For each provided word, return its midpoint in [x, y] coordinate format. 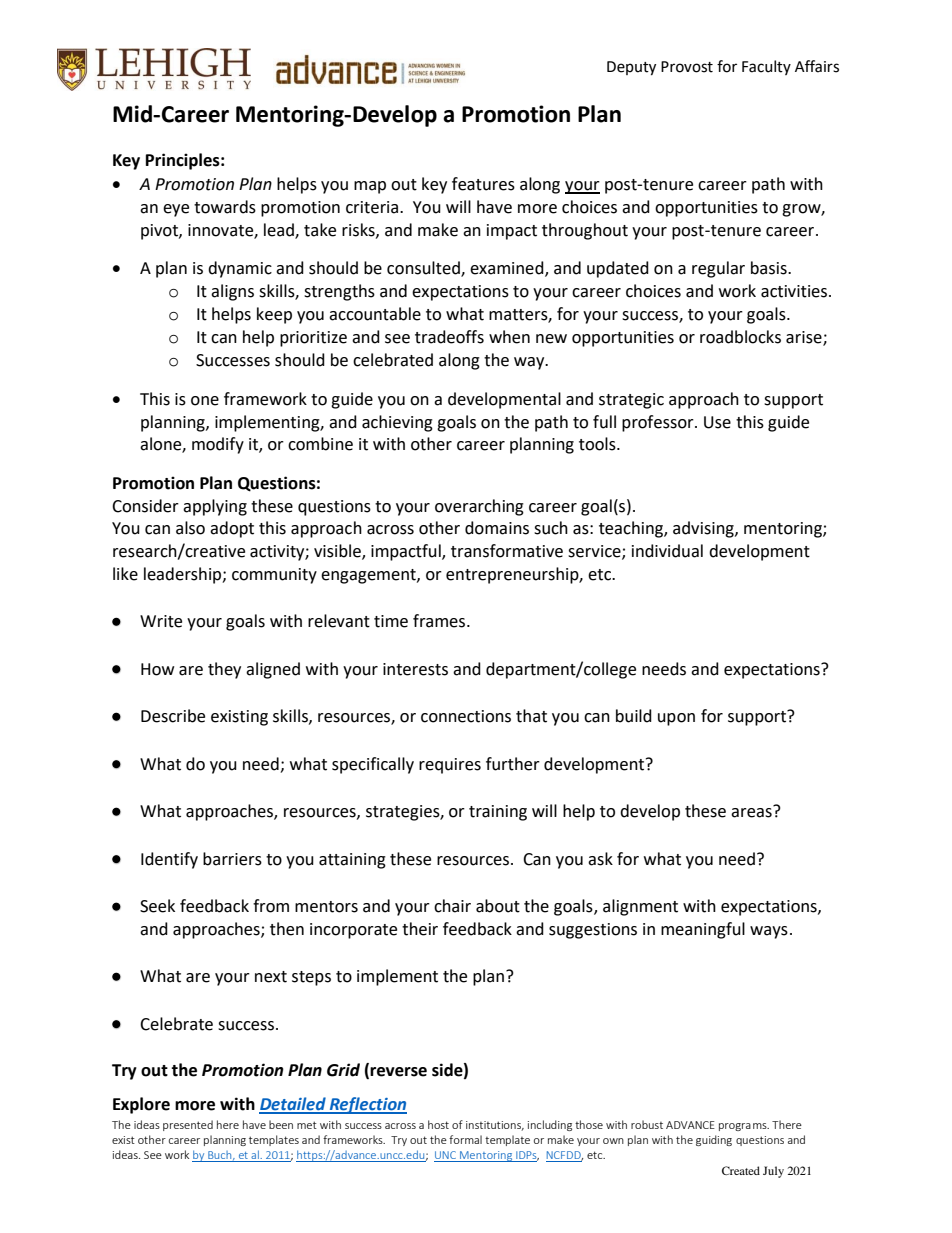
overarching [479, 507]
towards [225, 207]
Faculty [766, 67]
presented [188, 1125]
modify [218, 445]
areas [752, 812]
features [483, 184]
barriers [232, 859]
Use [717, 422]
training [498, 813]
